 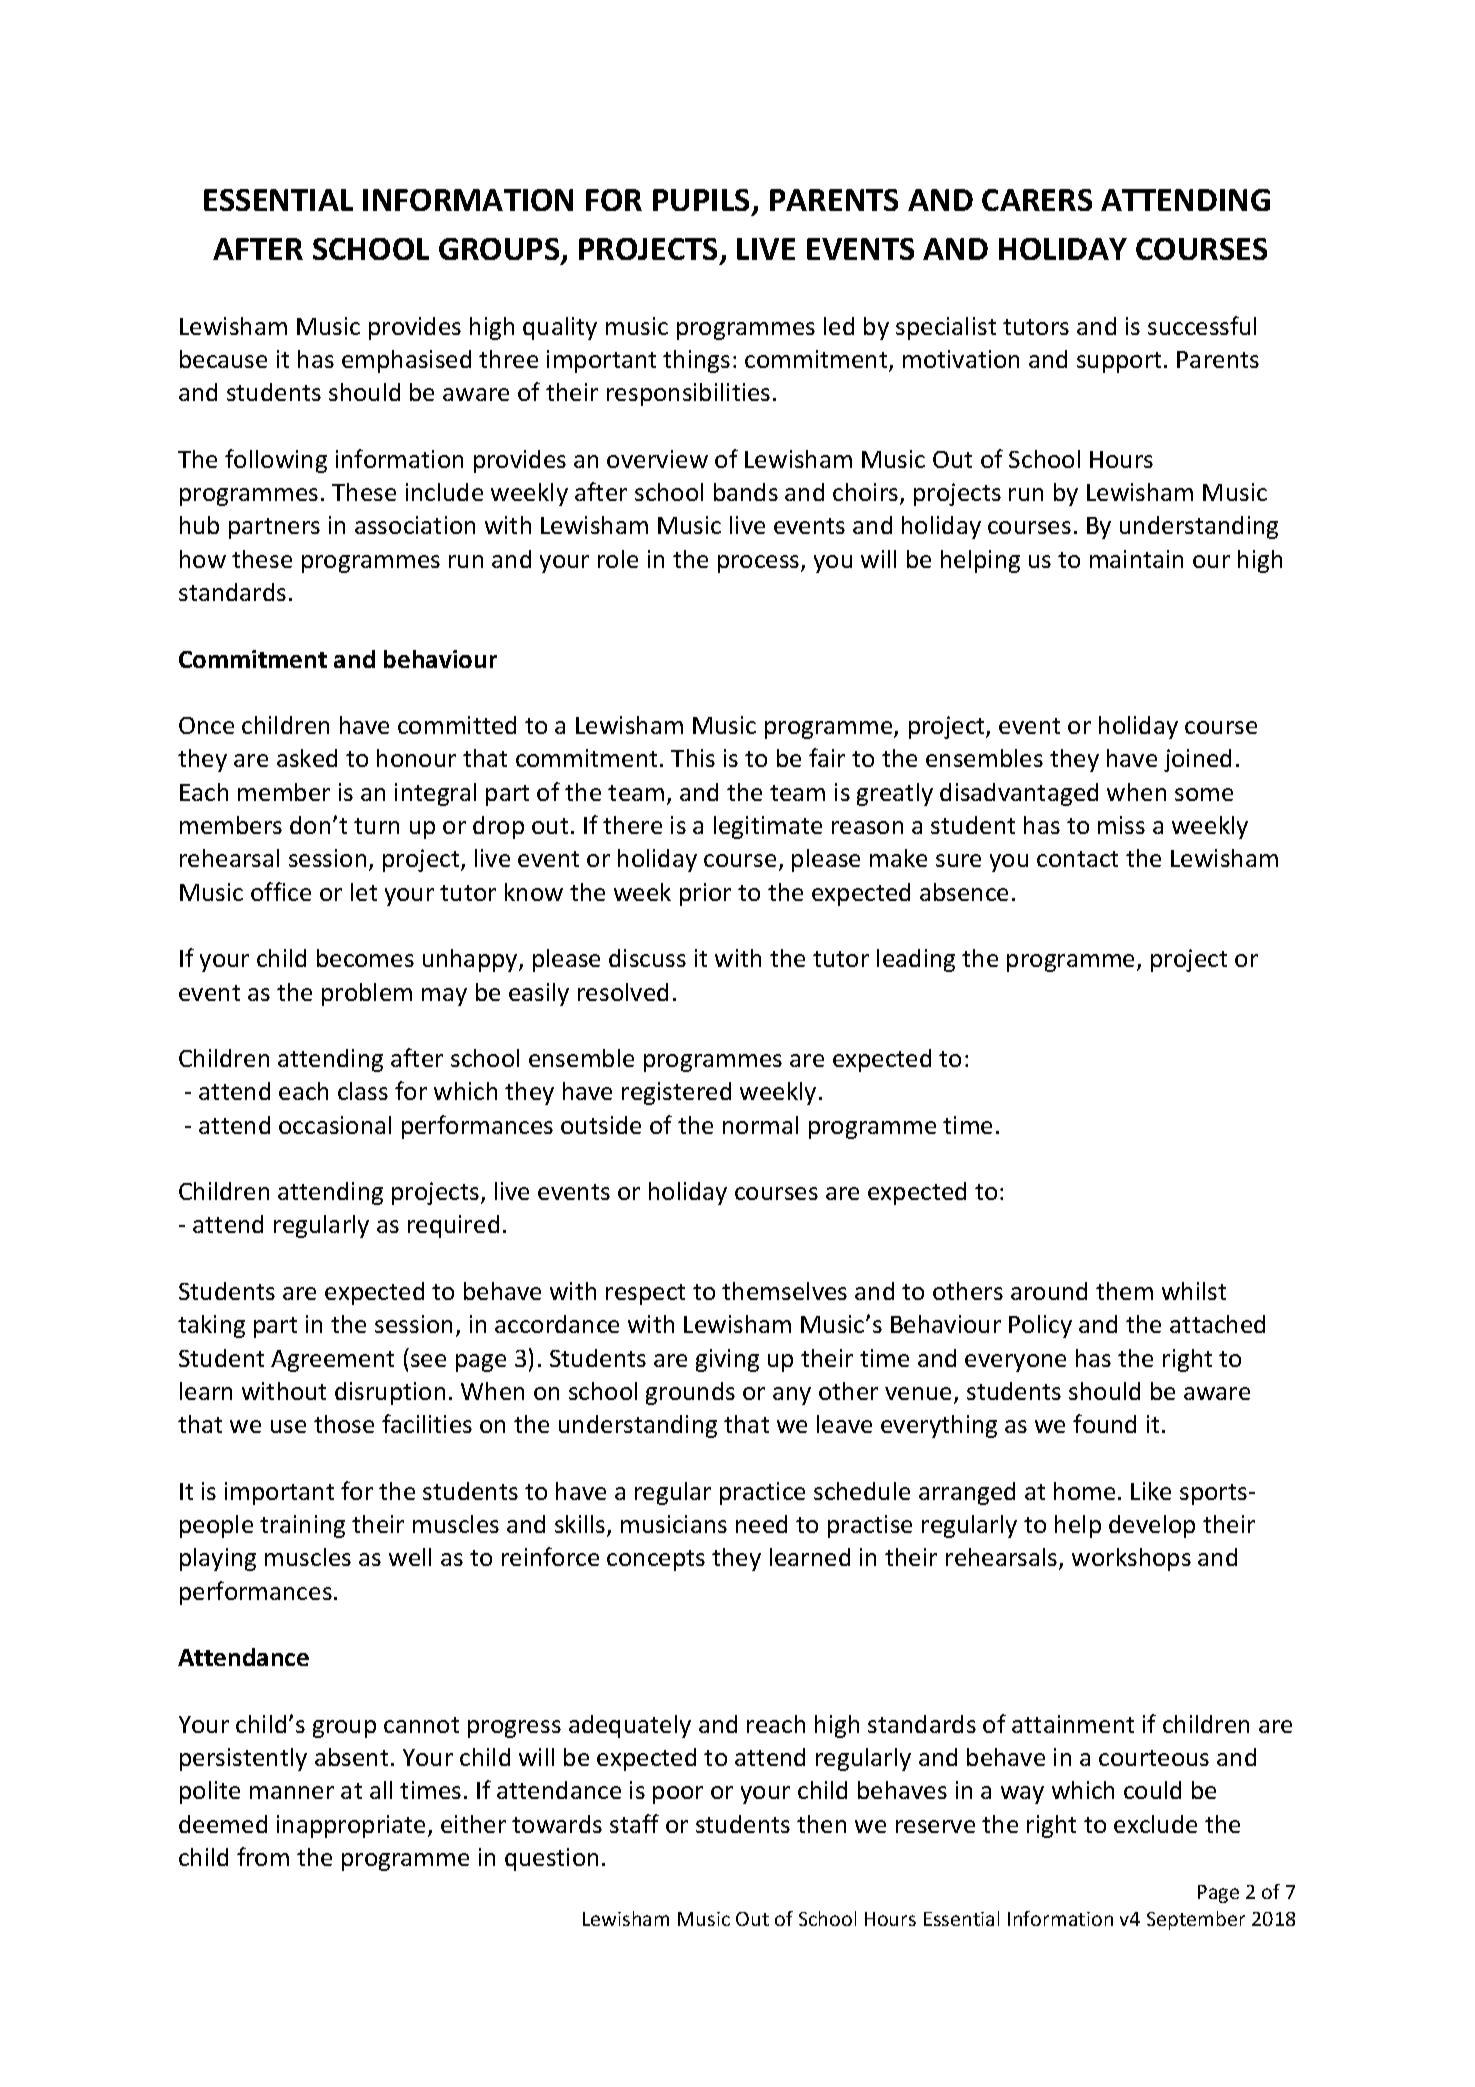 I want to click on exclude, so click(x=1155, y=1824).
